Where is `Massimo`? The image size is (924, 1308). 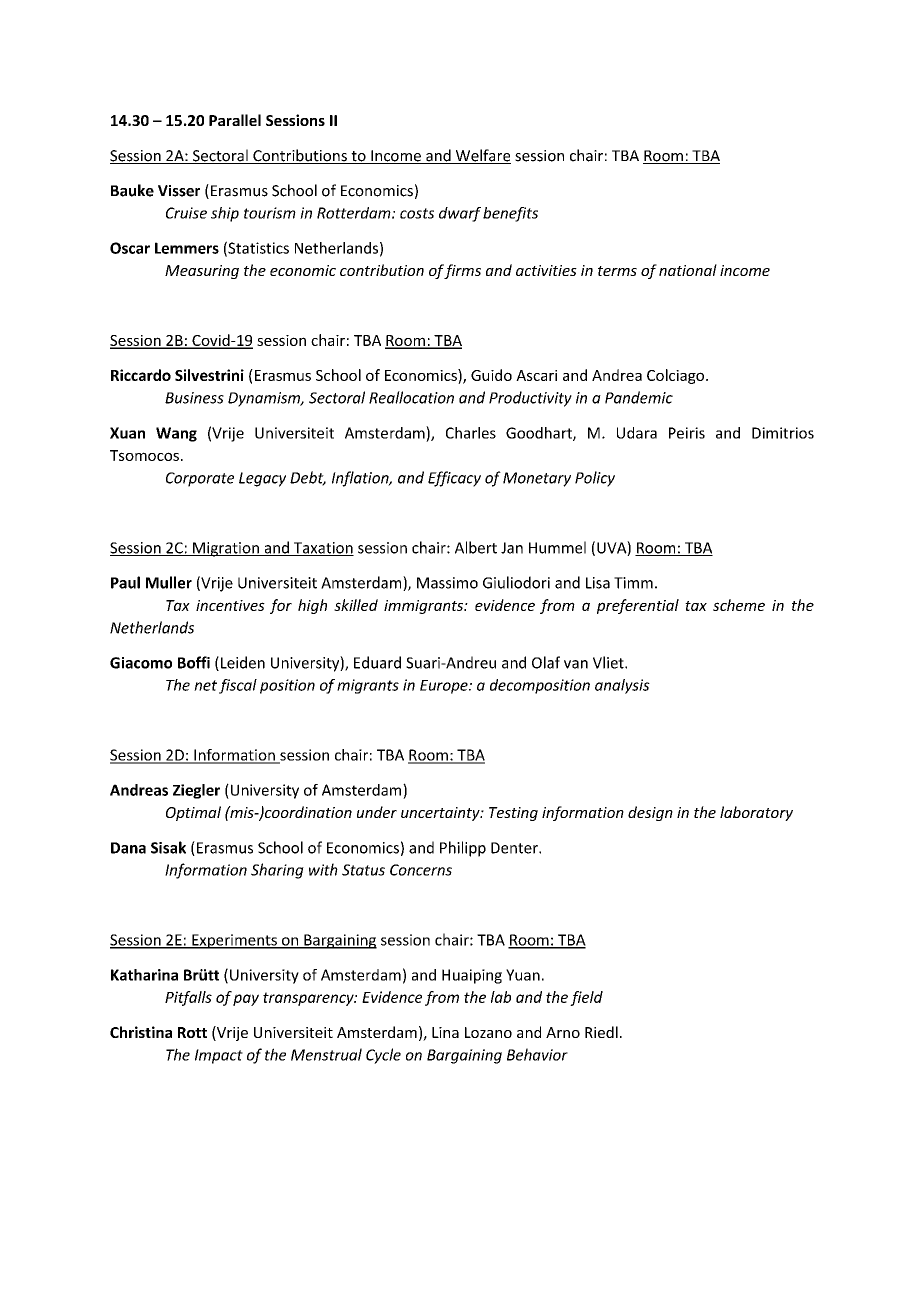
Massimo is located at coordinates (447, 583).
